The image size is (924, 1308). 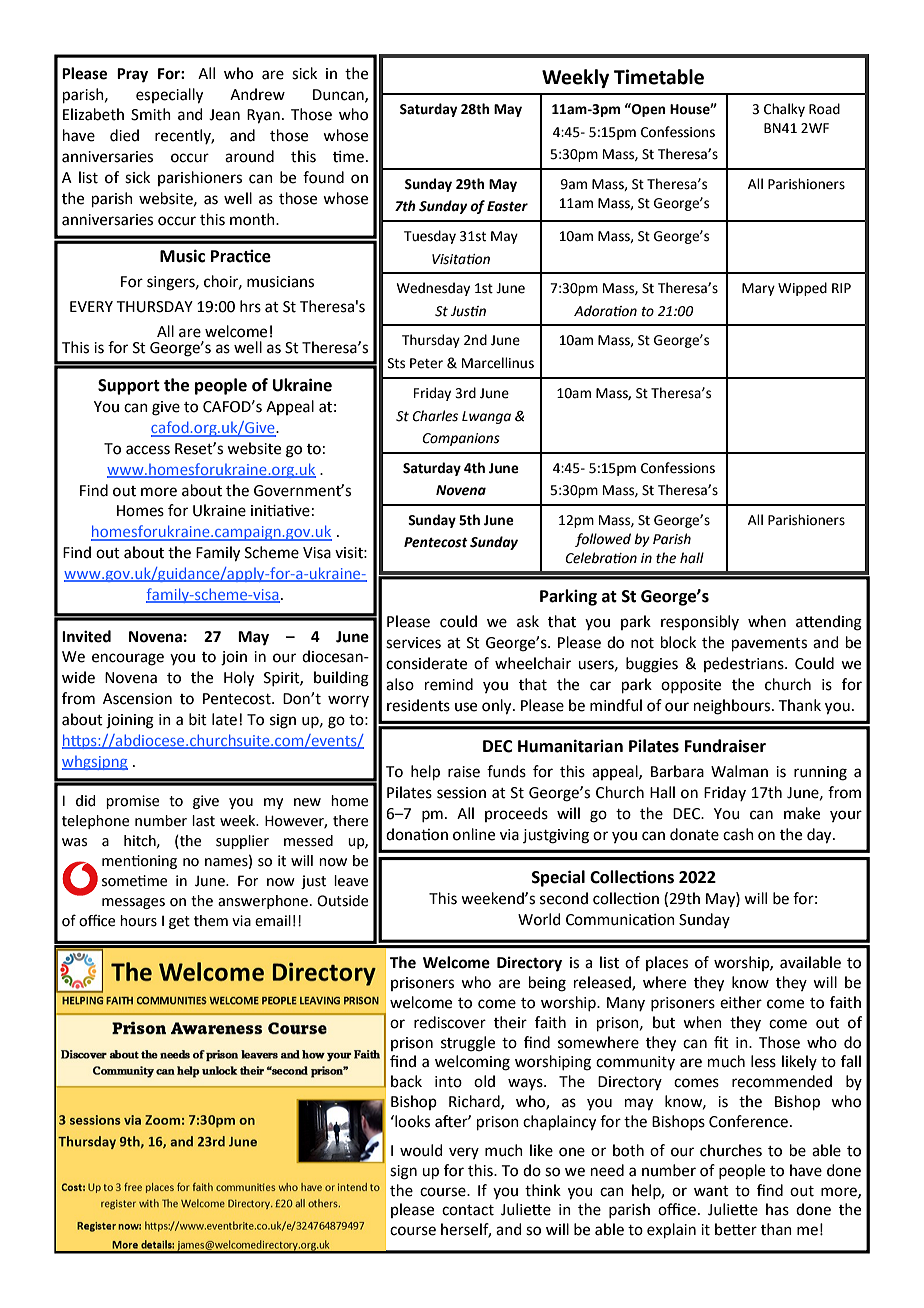 I want to click on Smith, so click(x=151, y=114).
